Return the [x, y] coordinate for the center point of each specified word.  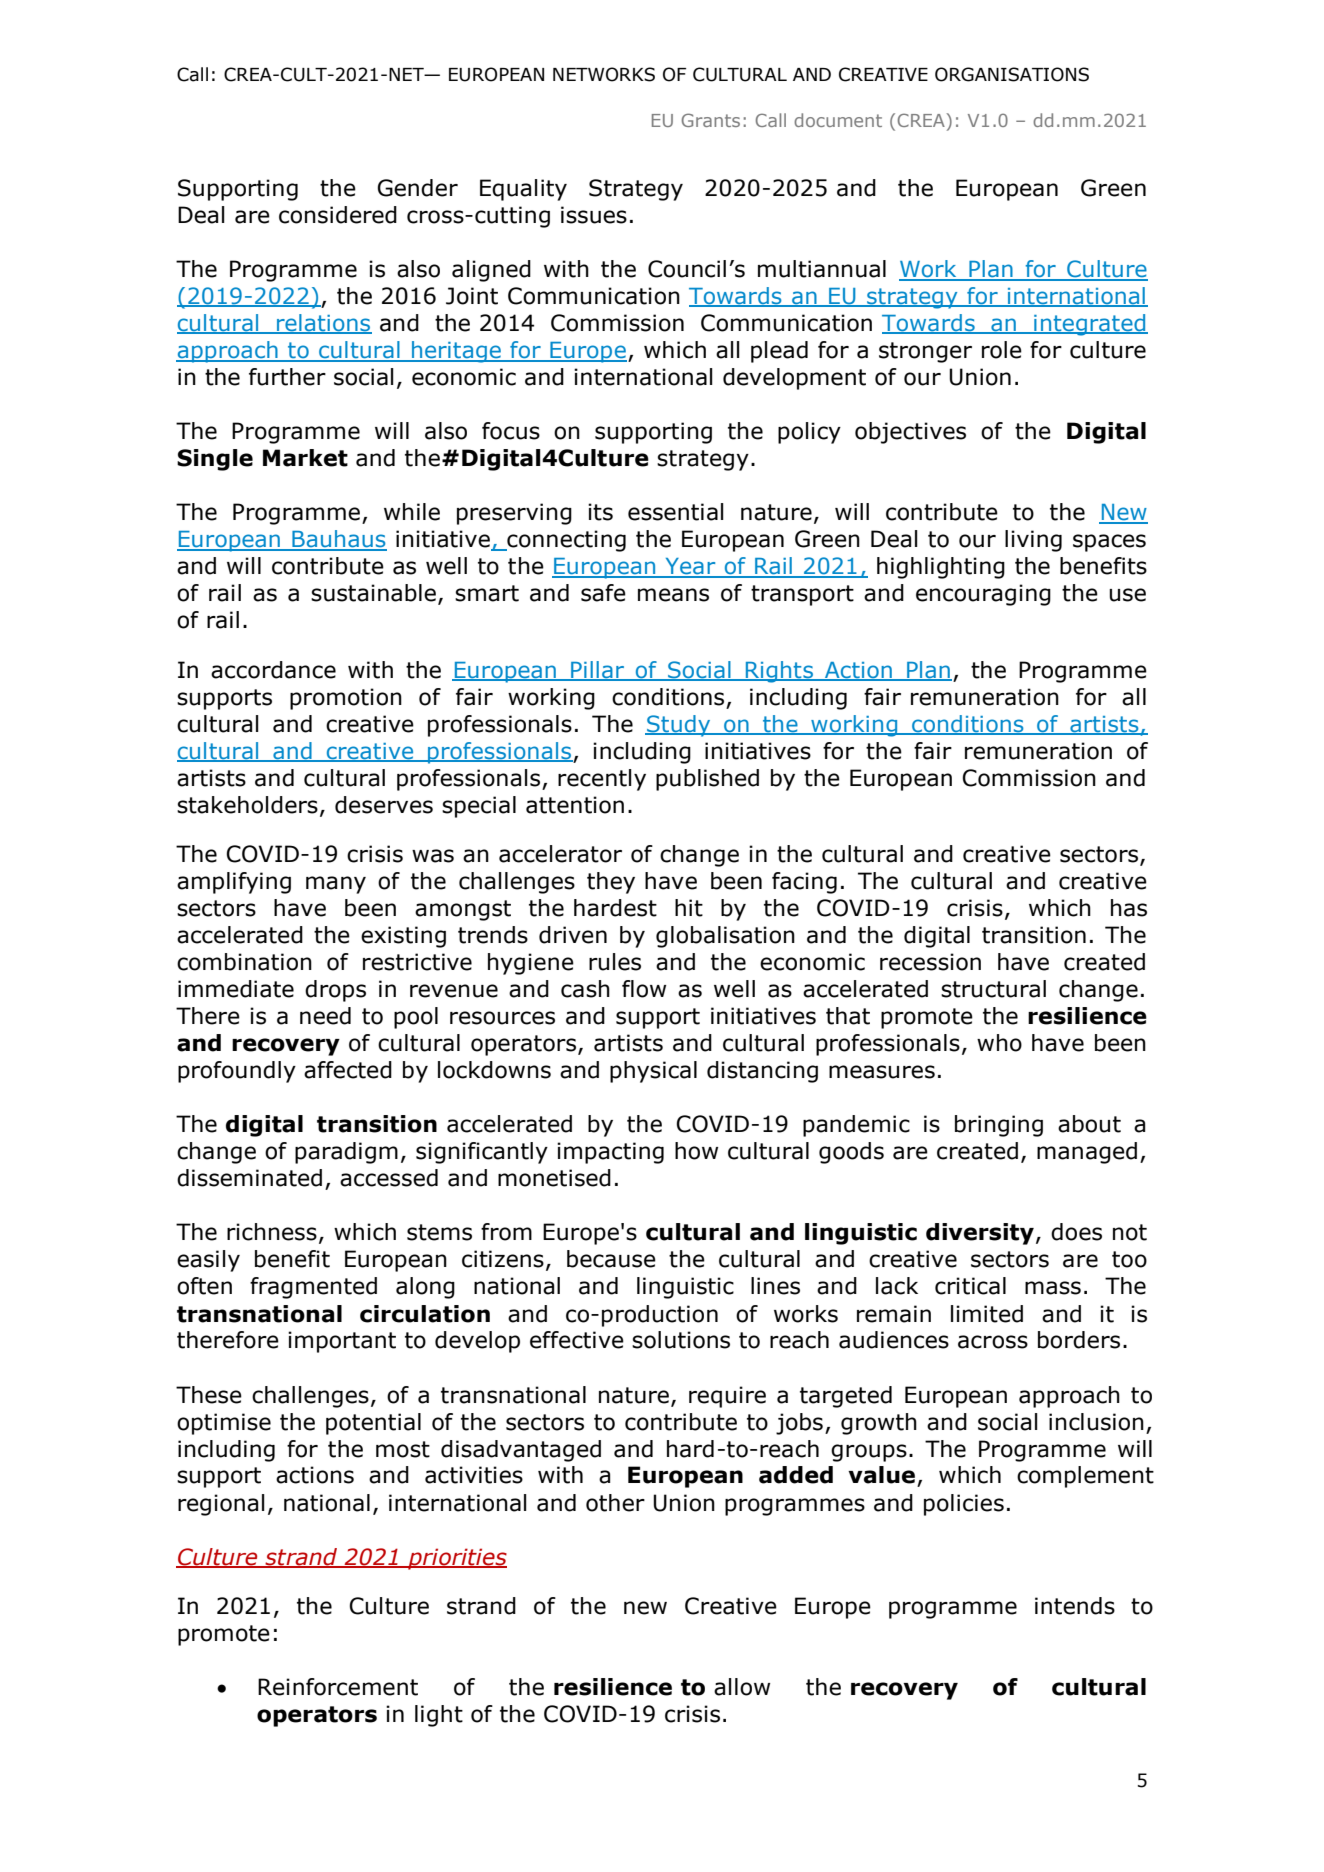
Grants [711, 120]
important [342, 1342]
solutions [681, 1340]
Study [679, 726]
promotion [346, 699]
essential [675, 512]
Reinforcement [338, 1687]
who [999, 1043]
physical [653, 1072]
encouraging [983, 595]
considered [338, 215]
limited [987, 1314]
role [1002, 350]
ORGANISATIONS [1012, 74]
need [325, 1016]
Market [305, 458]
